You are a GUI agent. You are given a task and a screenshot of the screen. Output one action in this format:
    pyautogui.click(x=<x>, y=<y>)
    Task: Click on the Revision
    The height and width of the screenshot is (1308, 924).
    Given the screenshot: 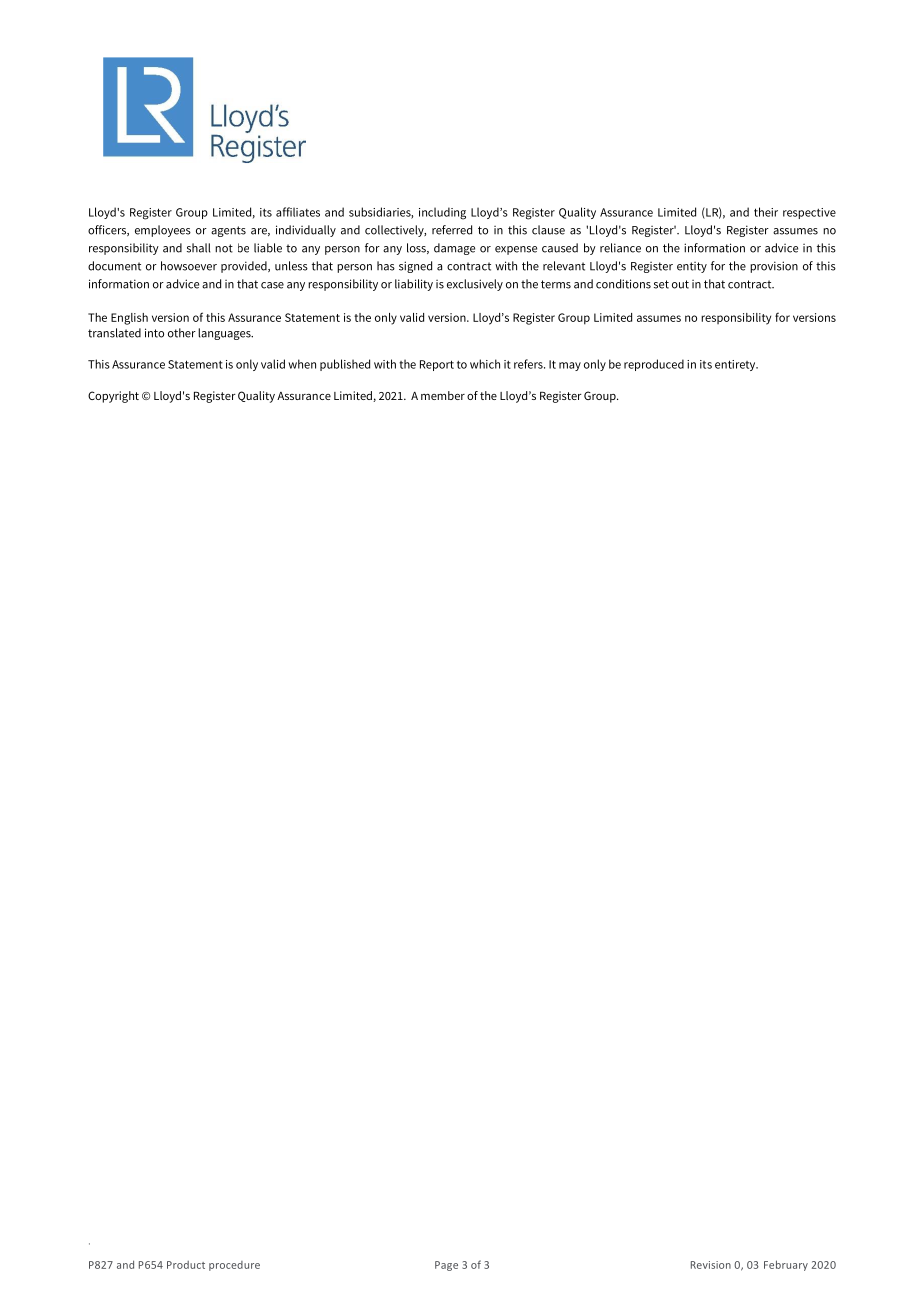 What is the action you would take?
    pyautogui.click(x=711, y=1265)
